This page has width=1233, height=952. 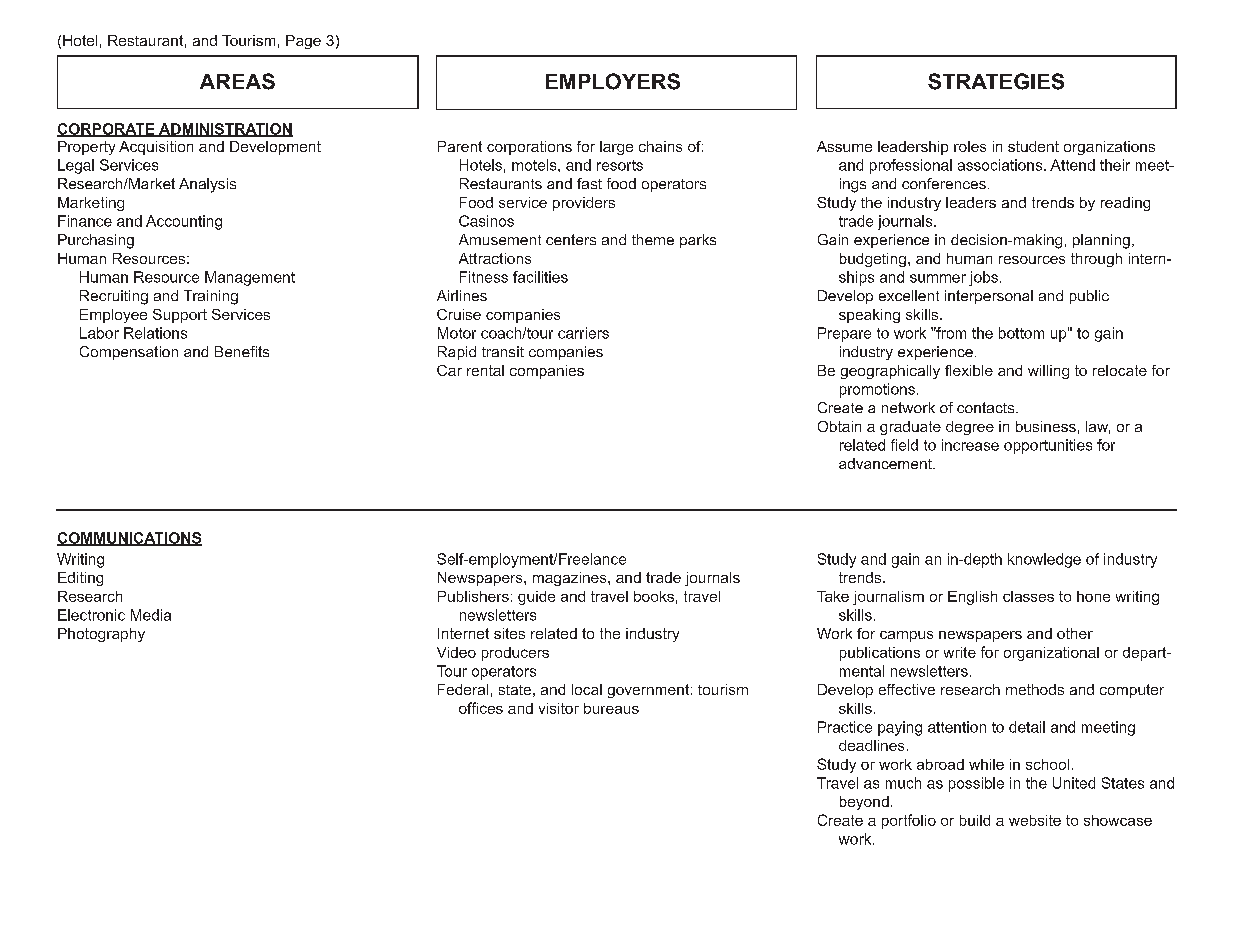 I want to click on interpersonal, so click(x=989, y=297).
